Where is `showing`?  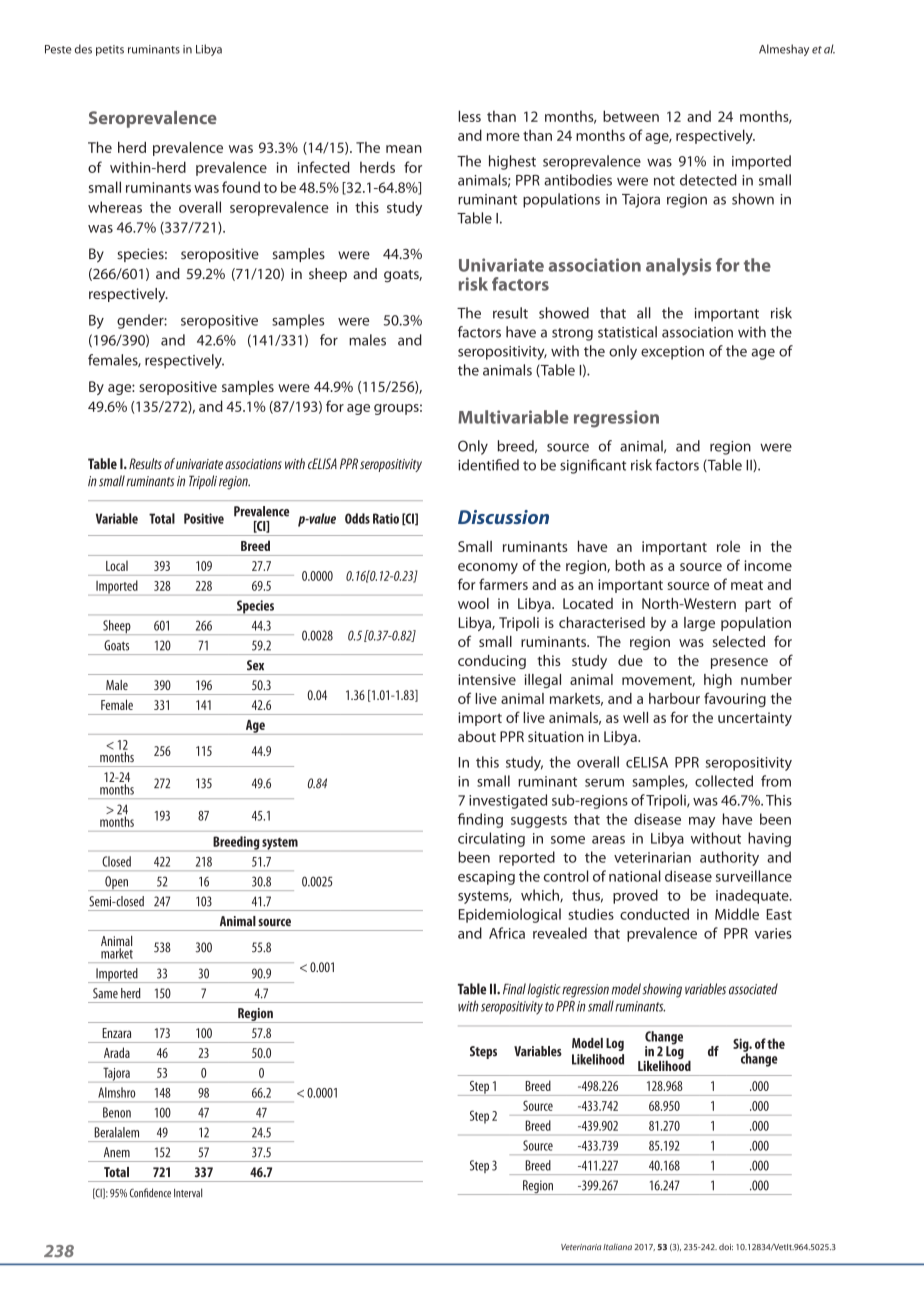
showing is located at coordinates (662, 990).
